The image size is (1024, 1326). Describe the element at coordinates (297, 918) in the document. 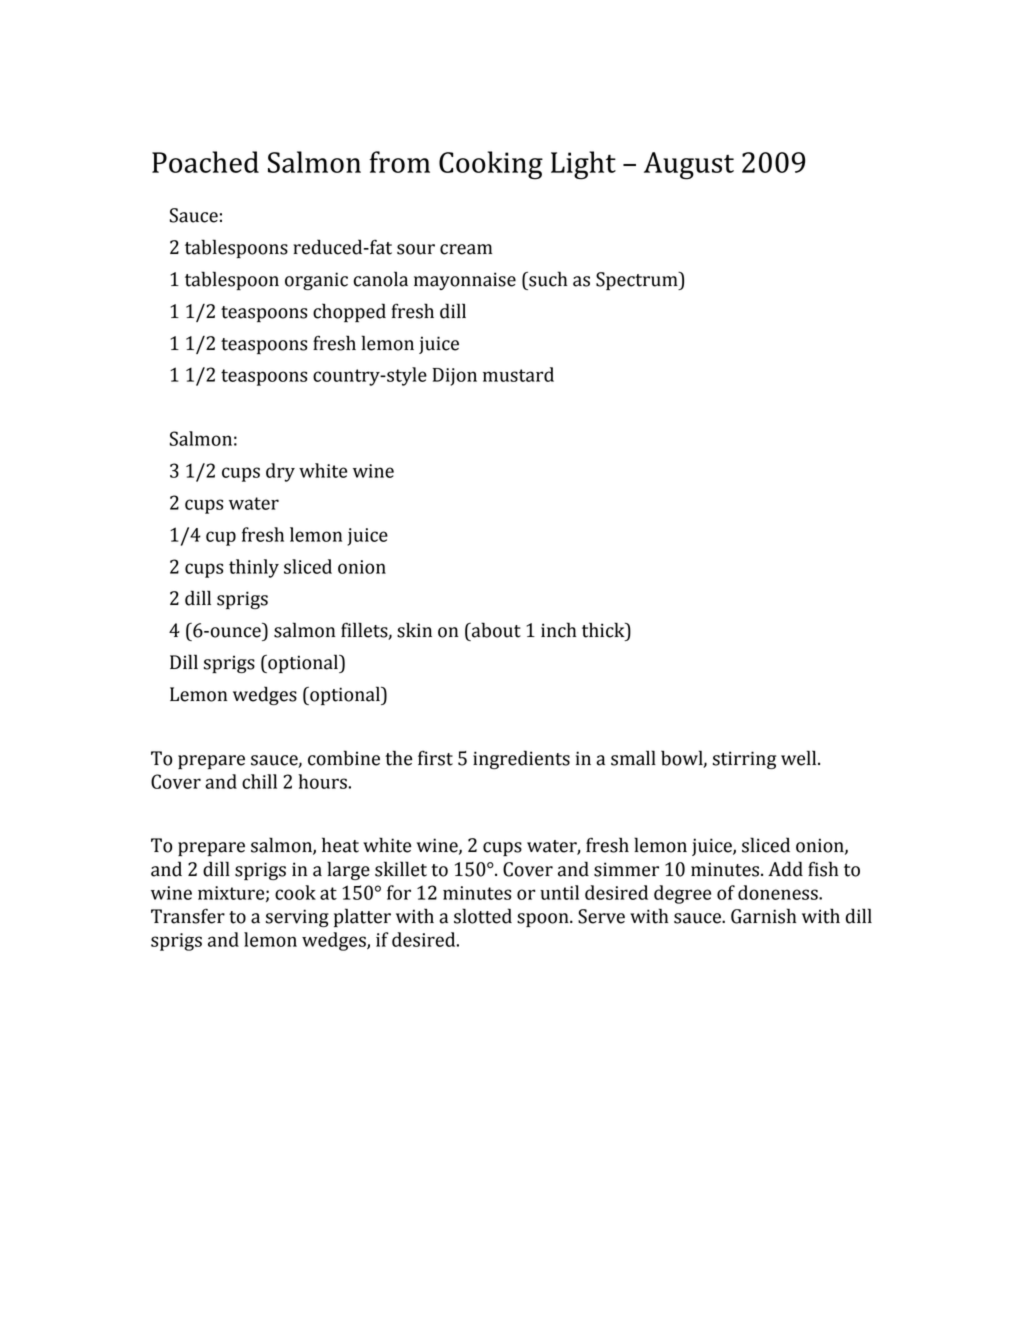

I see `serving` at that location.
